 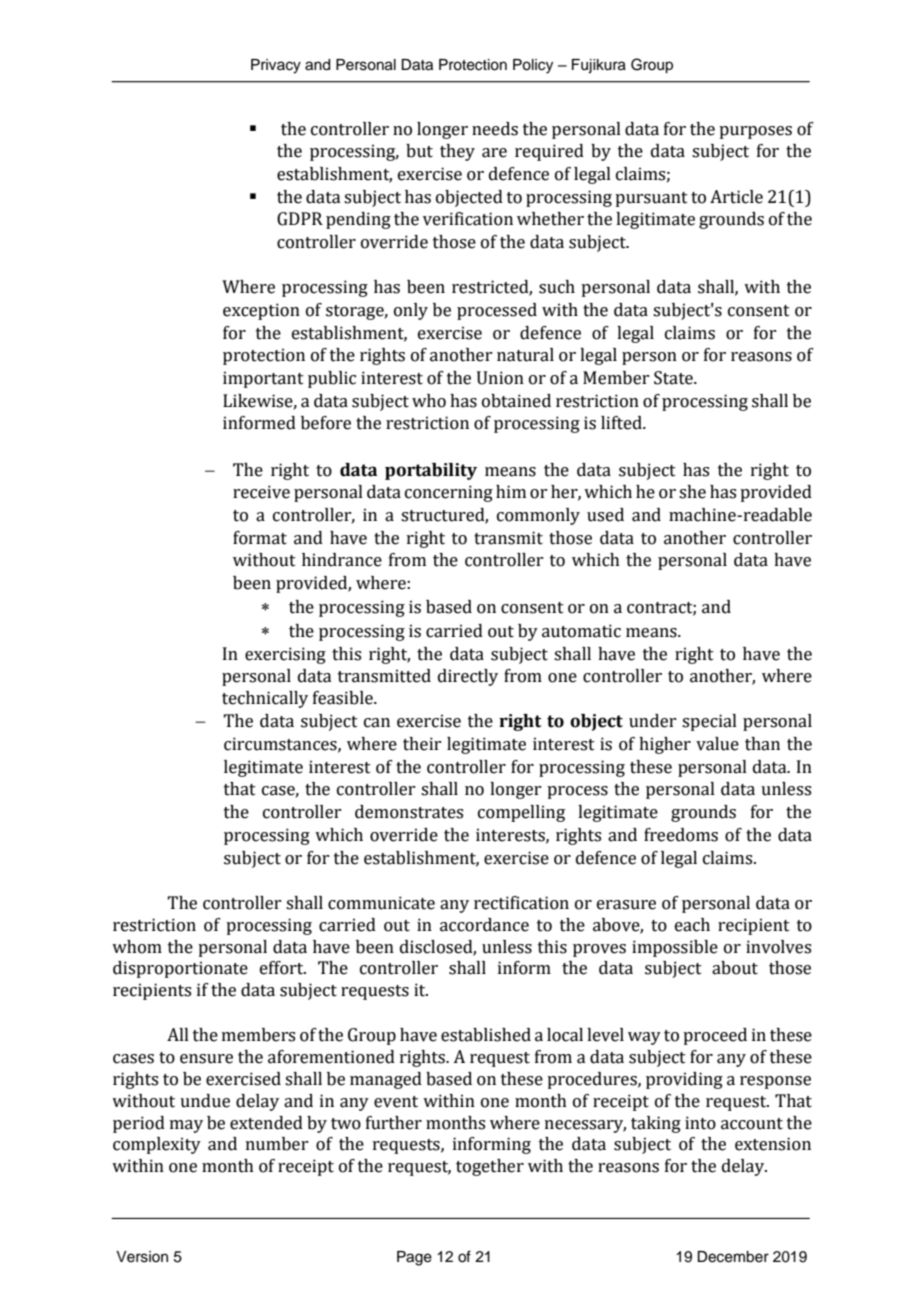 I want to click on special, so click(x=709, y=722).
